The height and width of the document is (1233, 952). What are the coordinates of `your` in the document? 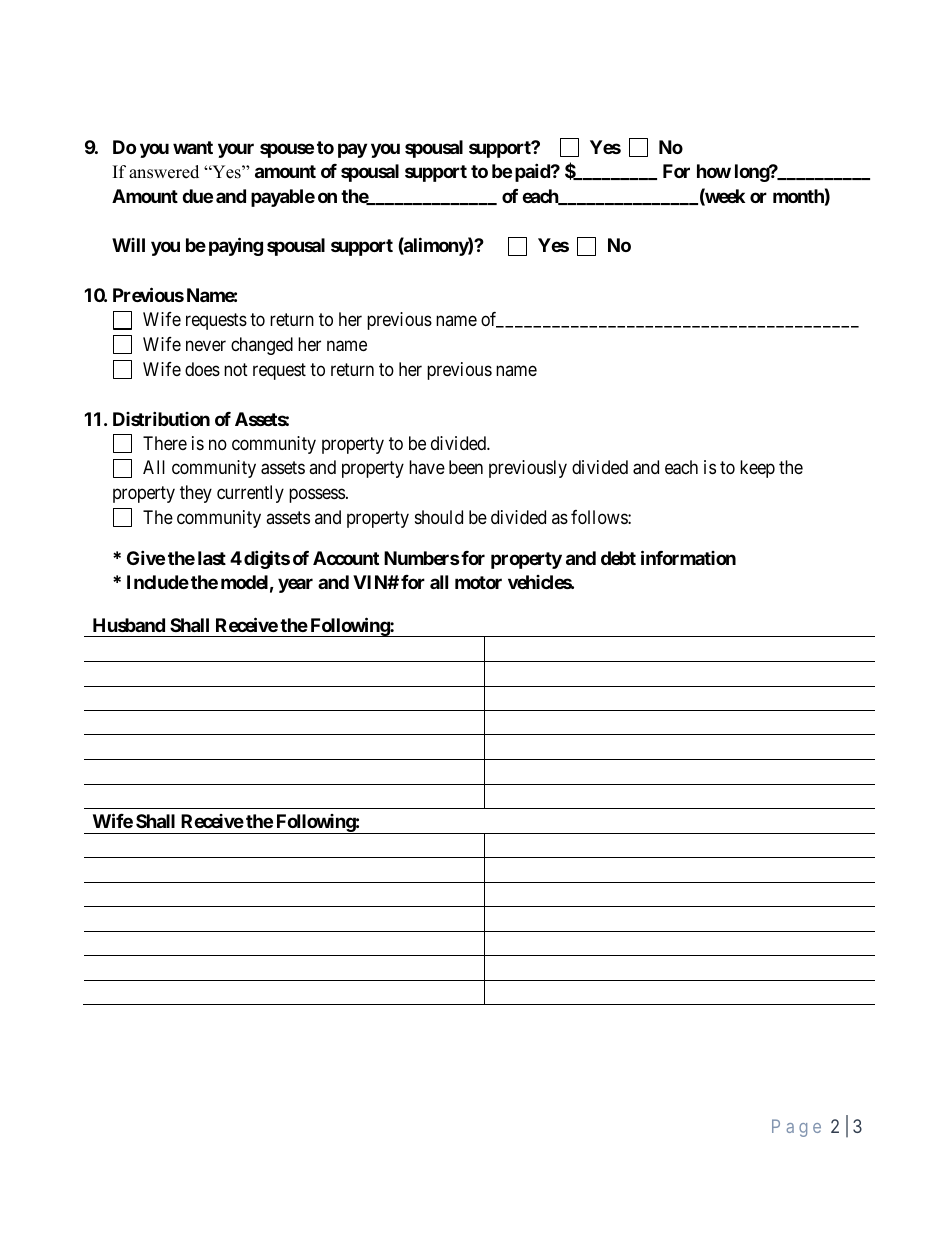 It's located at (236, 150).
